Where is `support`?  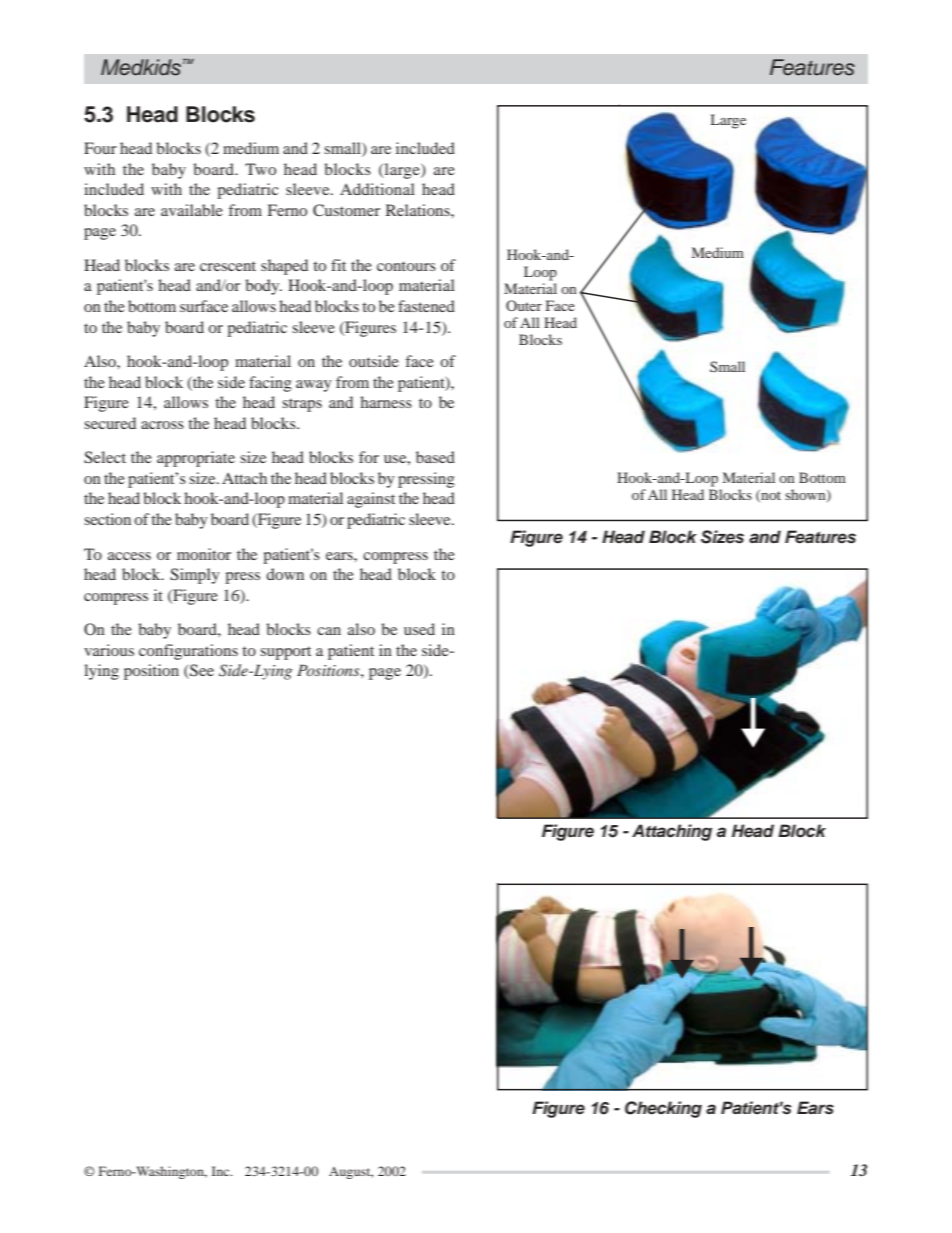 support is located at coordinates (285, 653).
